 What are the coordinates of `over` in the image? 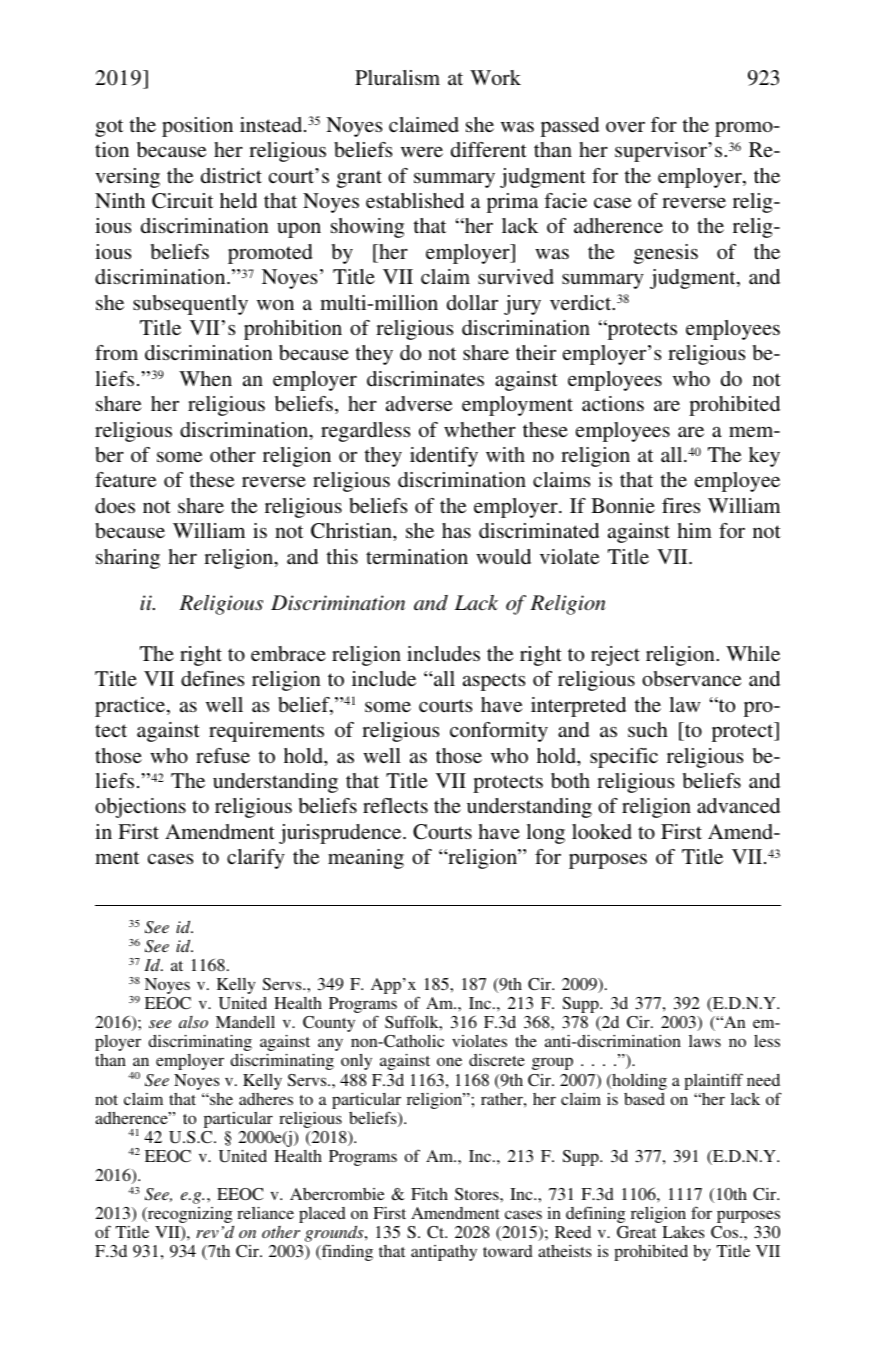 It's located at (625, 127).
